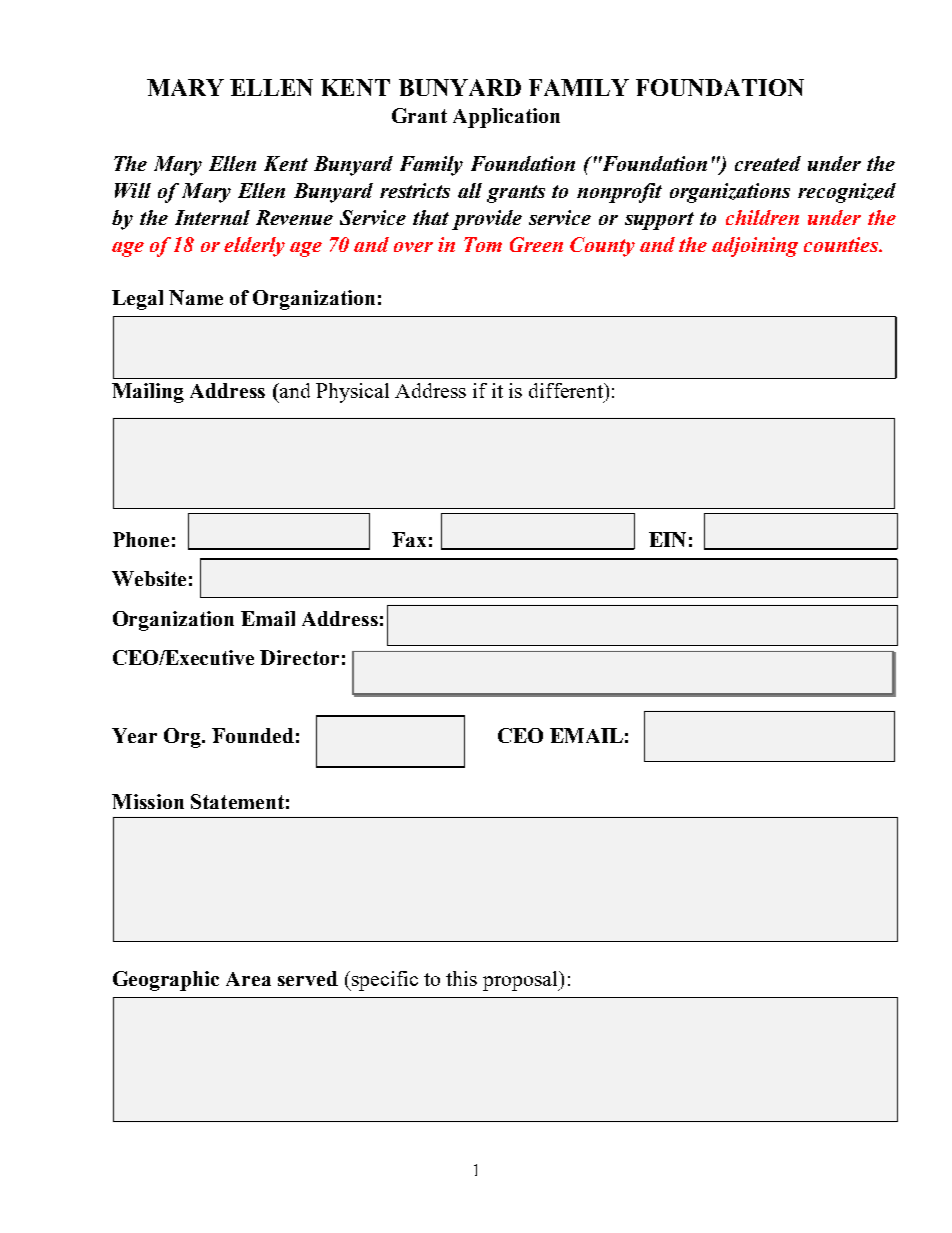 Image resolution: width=952 pixels, height=1233 pixels. What do you see at coordinates (506, 118) in the document?
I see `Application` at bounding box center [506, 118].
